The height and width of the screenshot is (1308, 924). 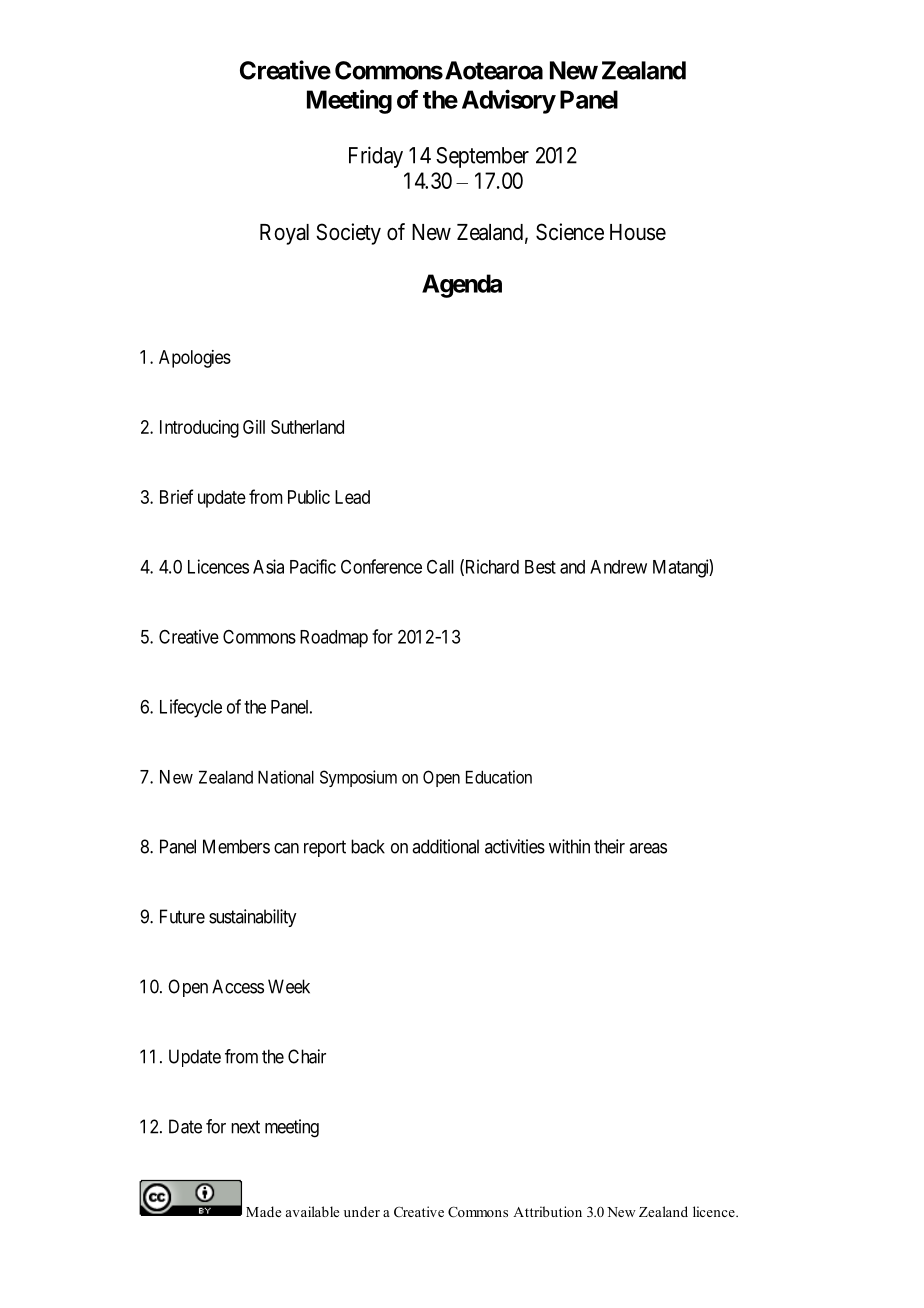 I want to click on their, so click(x=609, y=846).
